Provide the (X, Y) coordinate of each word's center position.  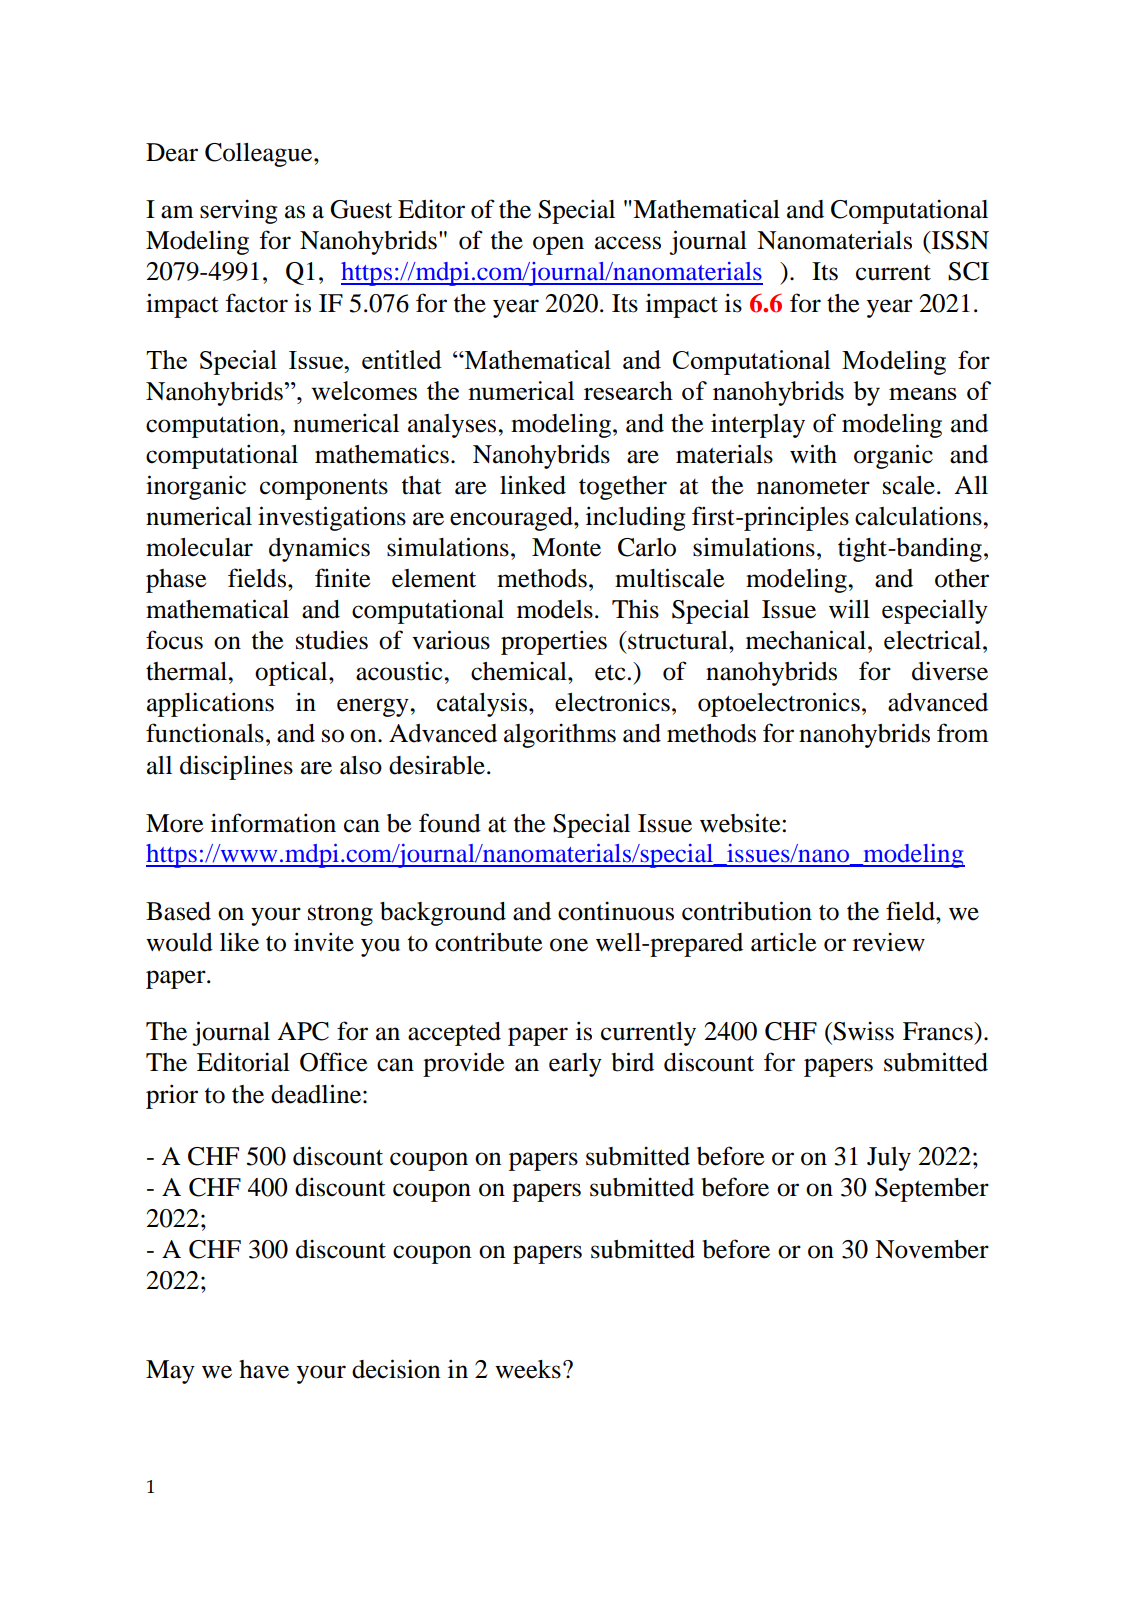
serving (239, 211)
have (264, 1369)
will (849, 608)
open (558, 245)
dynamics (319, 549)
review (889, 942)
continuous (616, 911)
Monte (566, 547)
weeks (528, 1369)
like (239, 942)
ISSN (959, 240)
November (932, 1249)
